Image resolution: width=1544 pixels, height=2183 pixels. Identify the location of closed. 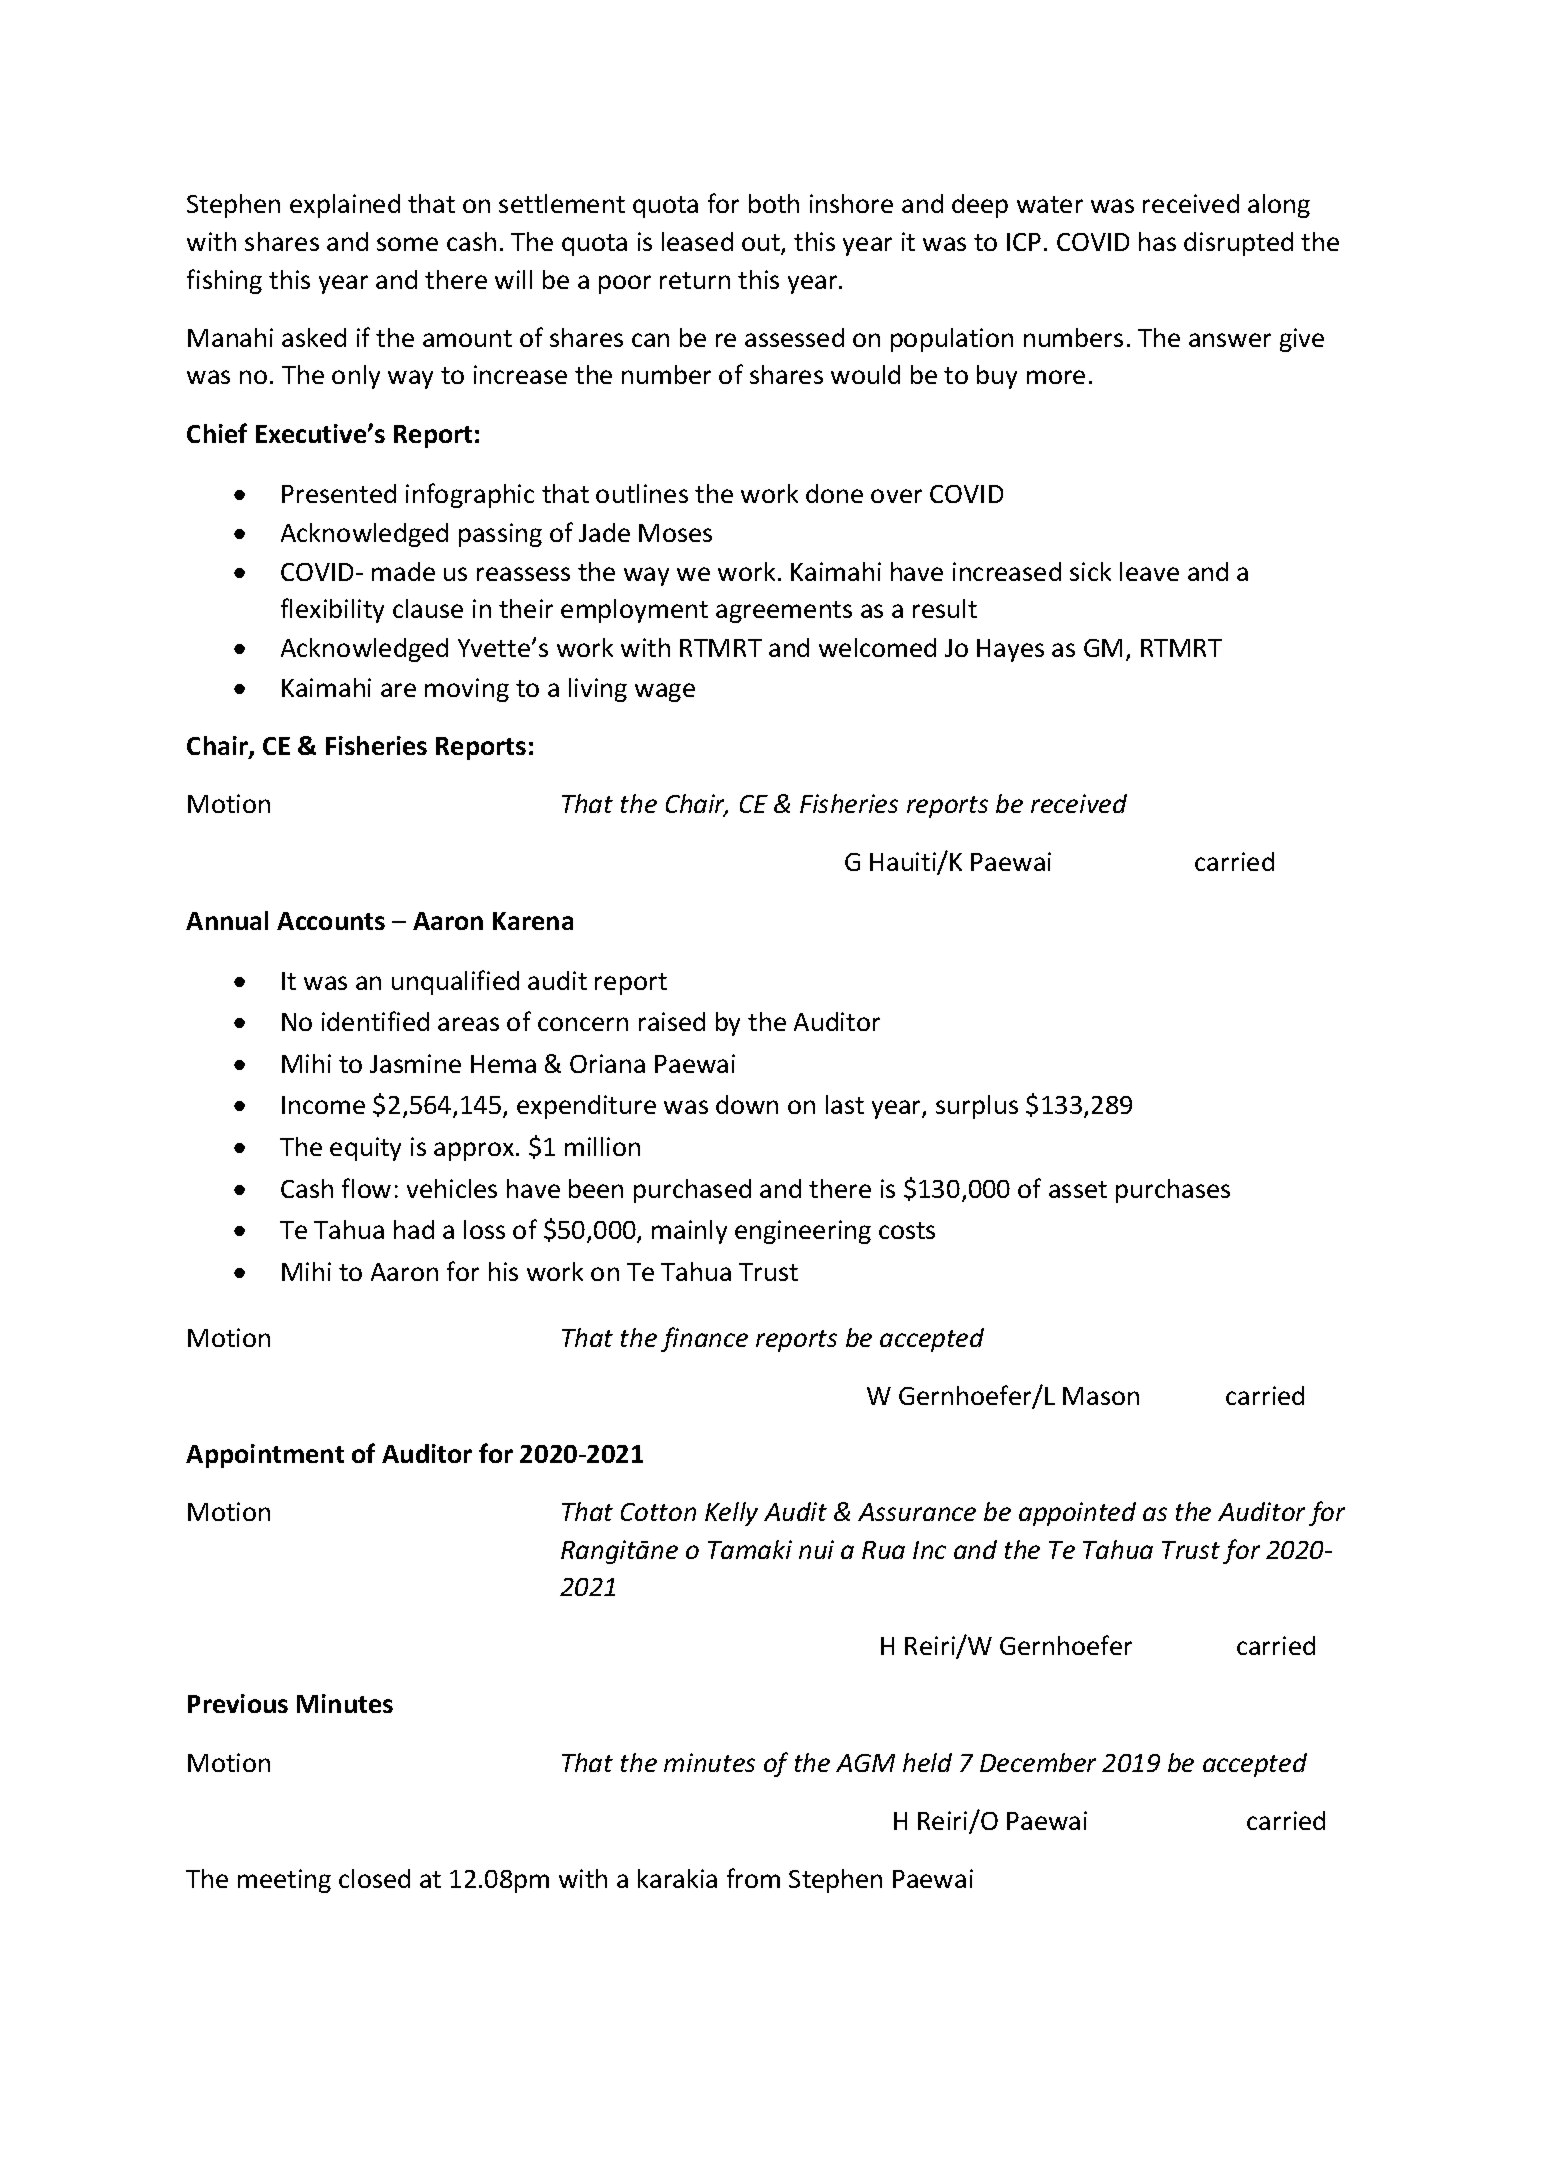
(374, 1878).
